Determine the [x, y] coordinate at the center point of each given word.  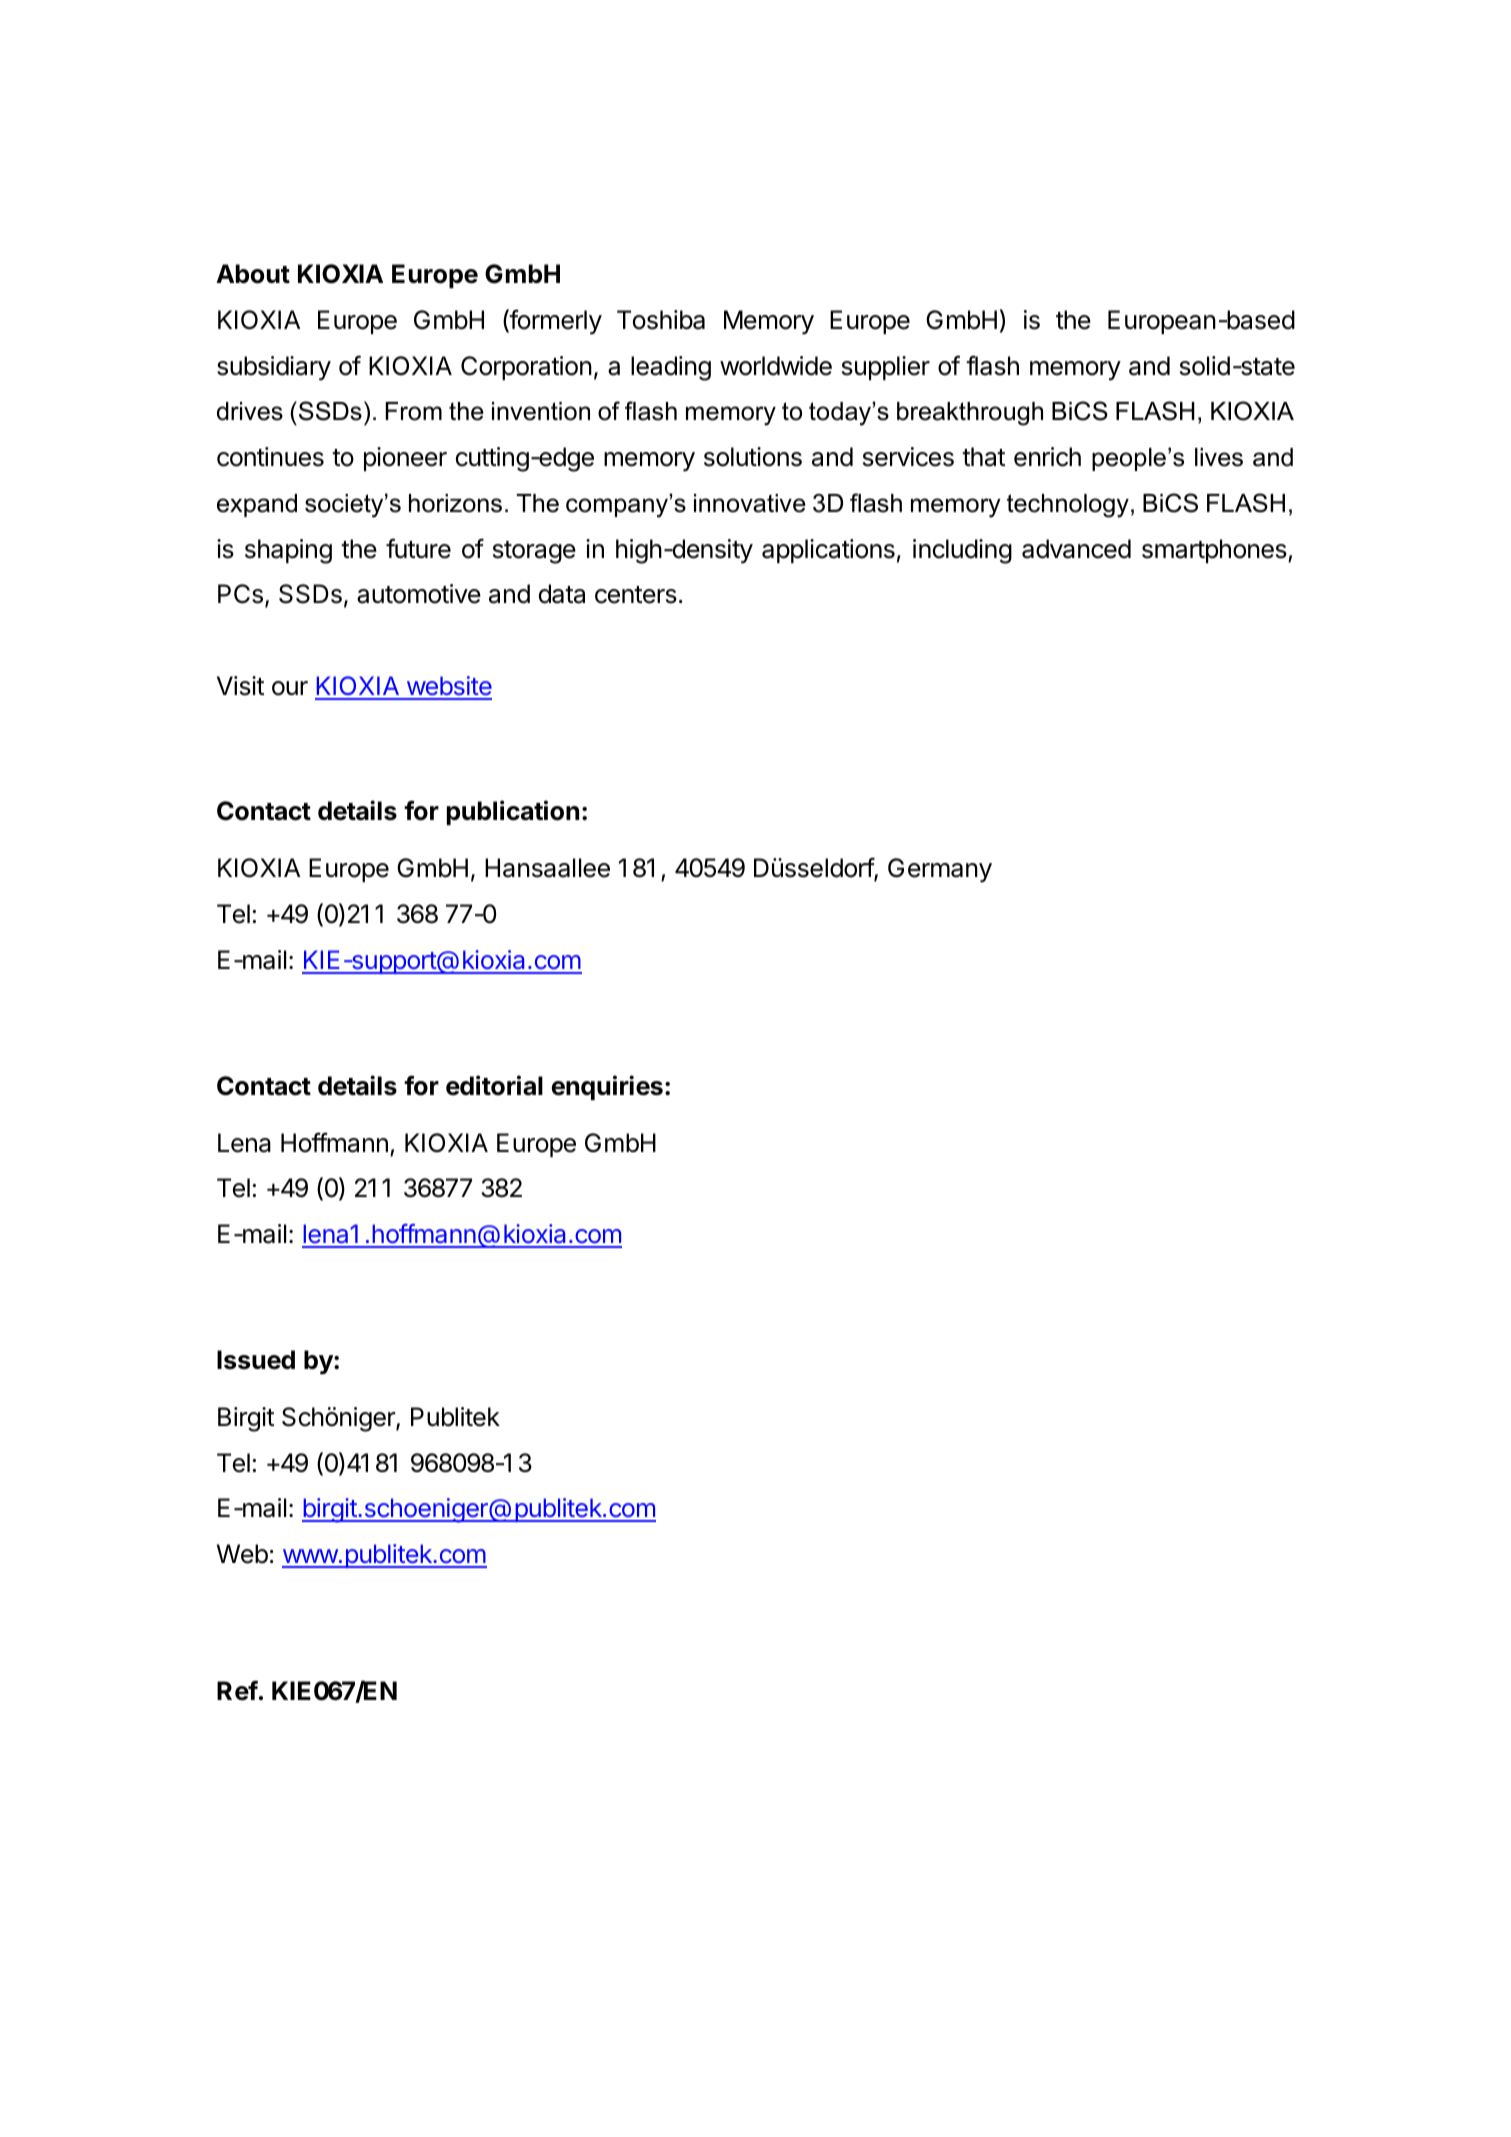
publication [513, 812]
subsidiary [274, 368]
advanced [1076, 549]
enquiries [607, 1087]
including [962, 551]
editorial [494, 1085]
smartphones [1215, 551]
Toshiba [661, 320]
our [290, 688]
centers [636, 595]
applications [828, 551]
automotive [419, 594]
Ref [237, 1690]
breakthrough [970, 414]
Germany [940, 870]
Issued [256, 1360]
